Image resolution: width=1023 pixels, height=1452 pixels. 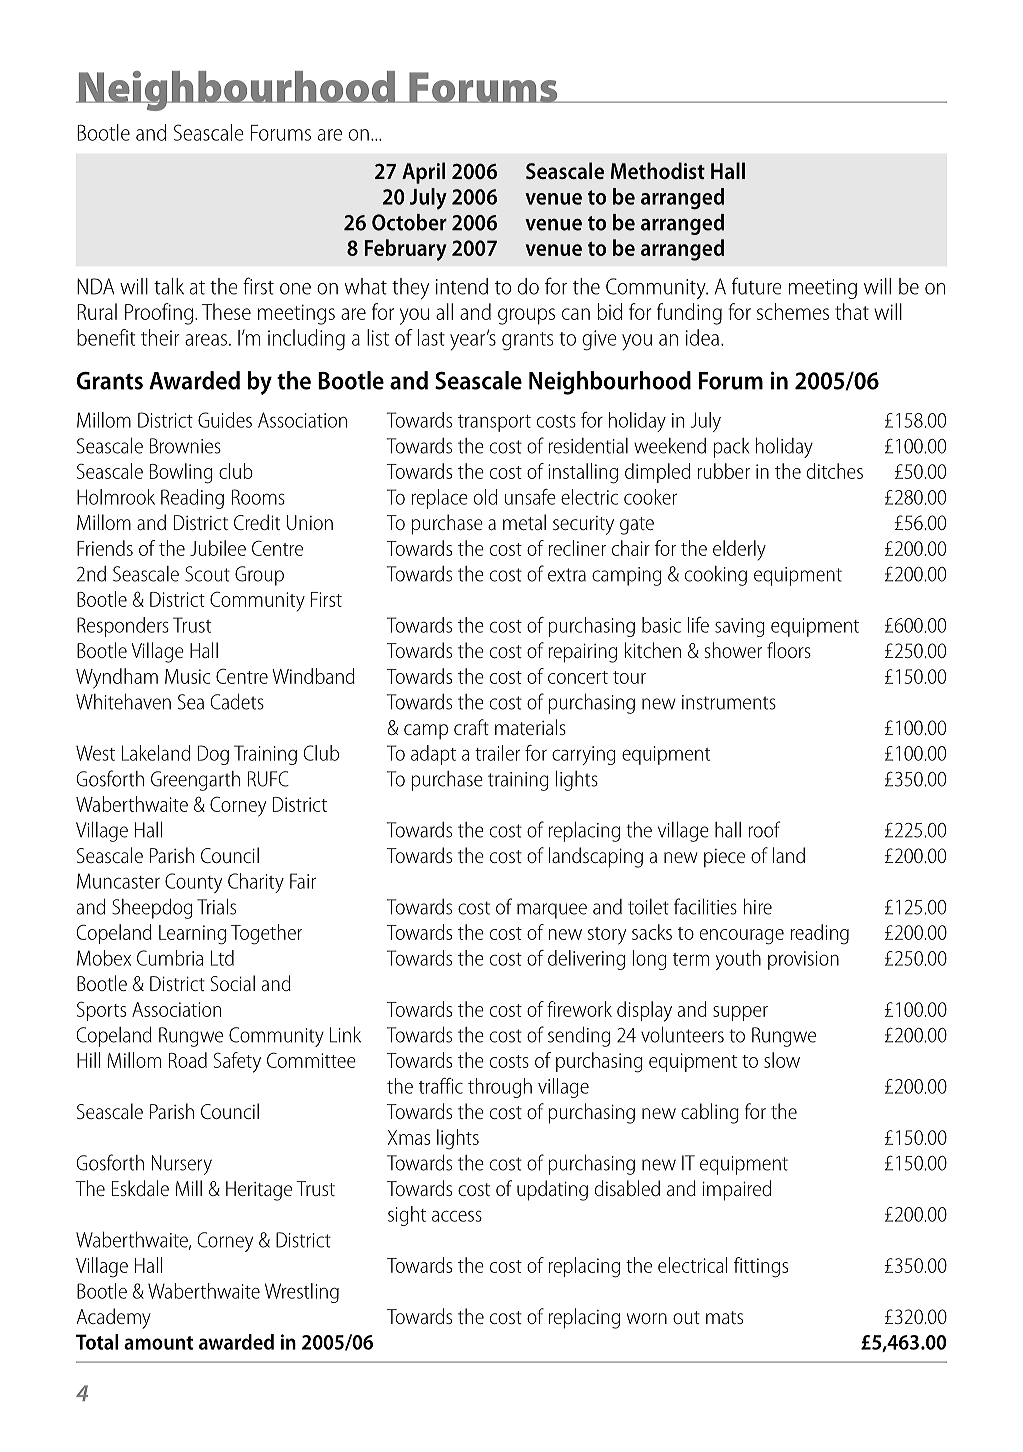 I want to click on future, so click(x=757, y=286).
